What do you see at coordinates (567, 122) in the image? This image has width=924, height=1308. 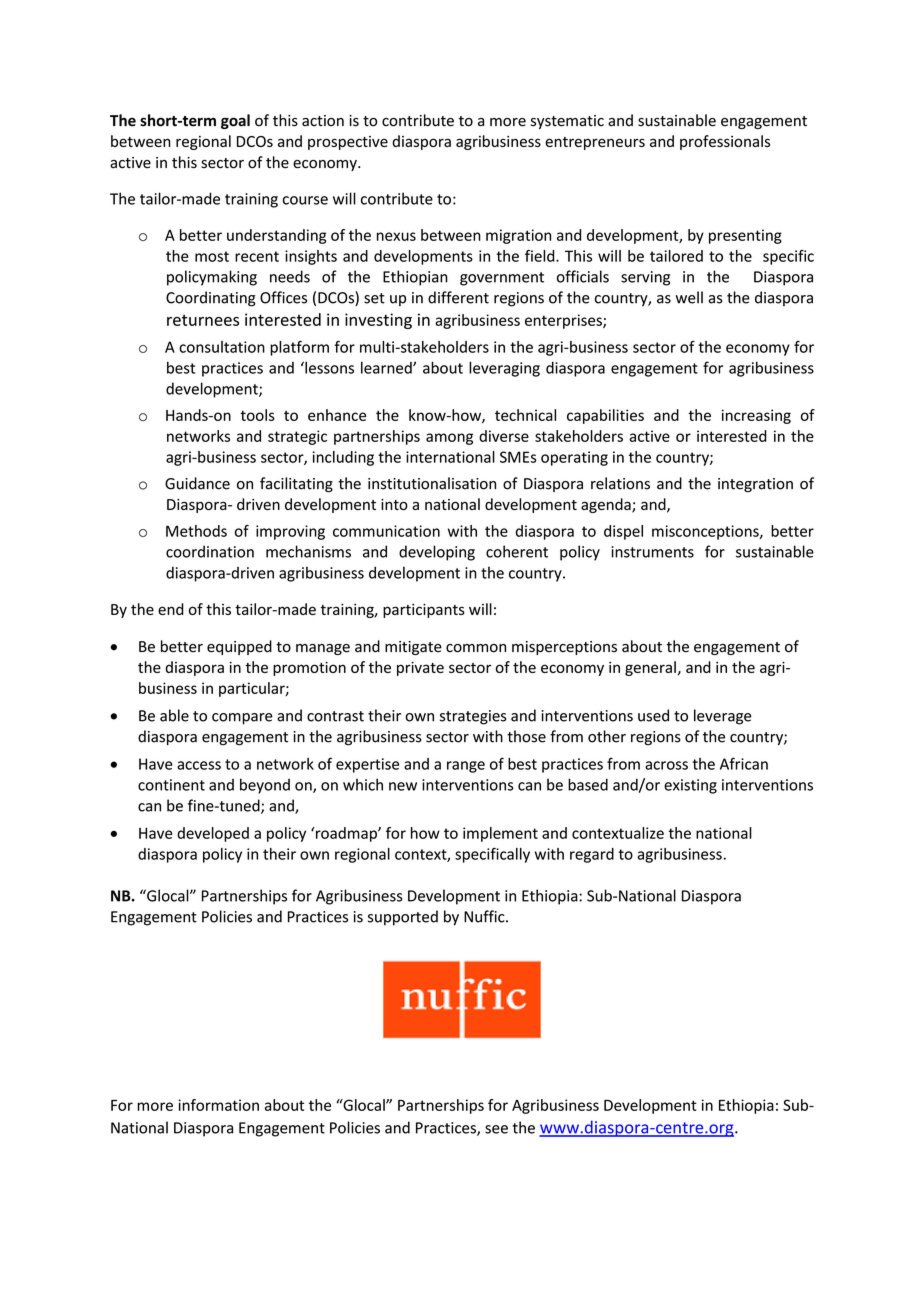 I see `systematic` at bounding box center [567, 122].
